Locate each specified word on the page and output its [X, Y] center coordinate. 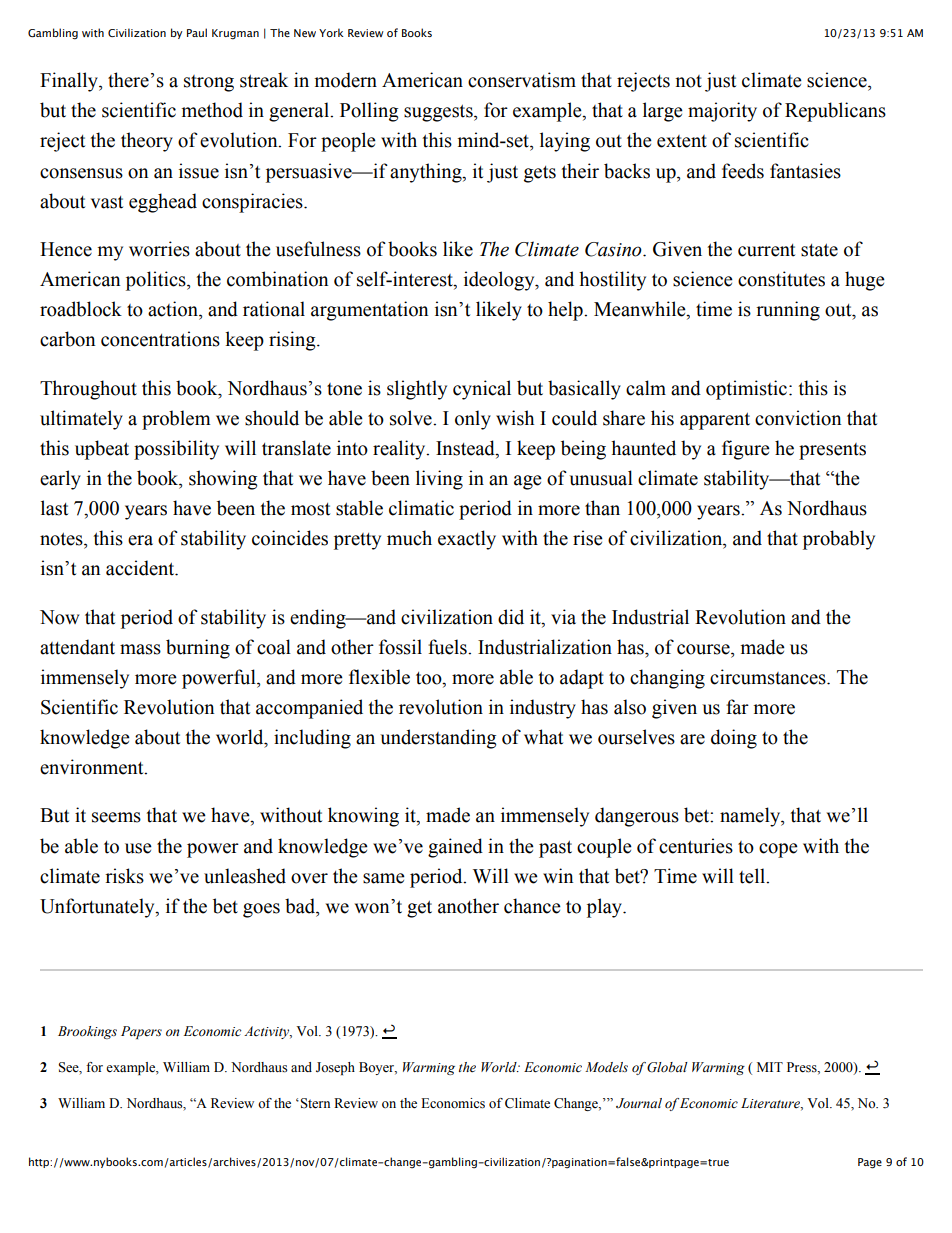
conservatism [522, 80]
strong [209, 83]
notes [62, 539]
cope [778, 850]
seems [116, 817]
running [788, 311]
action [174, 309]
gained [455, 848]
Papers [141, 1032]
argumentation [369, 311]
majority [722, 112]
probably [839, 540]
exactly [467, 540]
